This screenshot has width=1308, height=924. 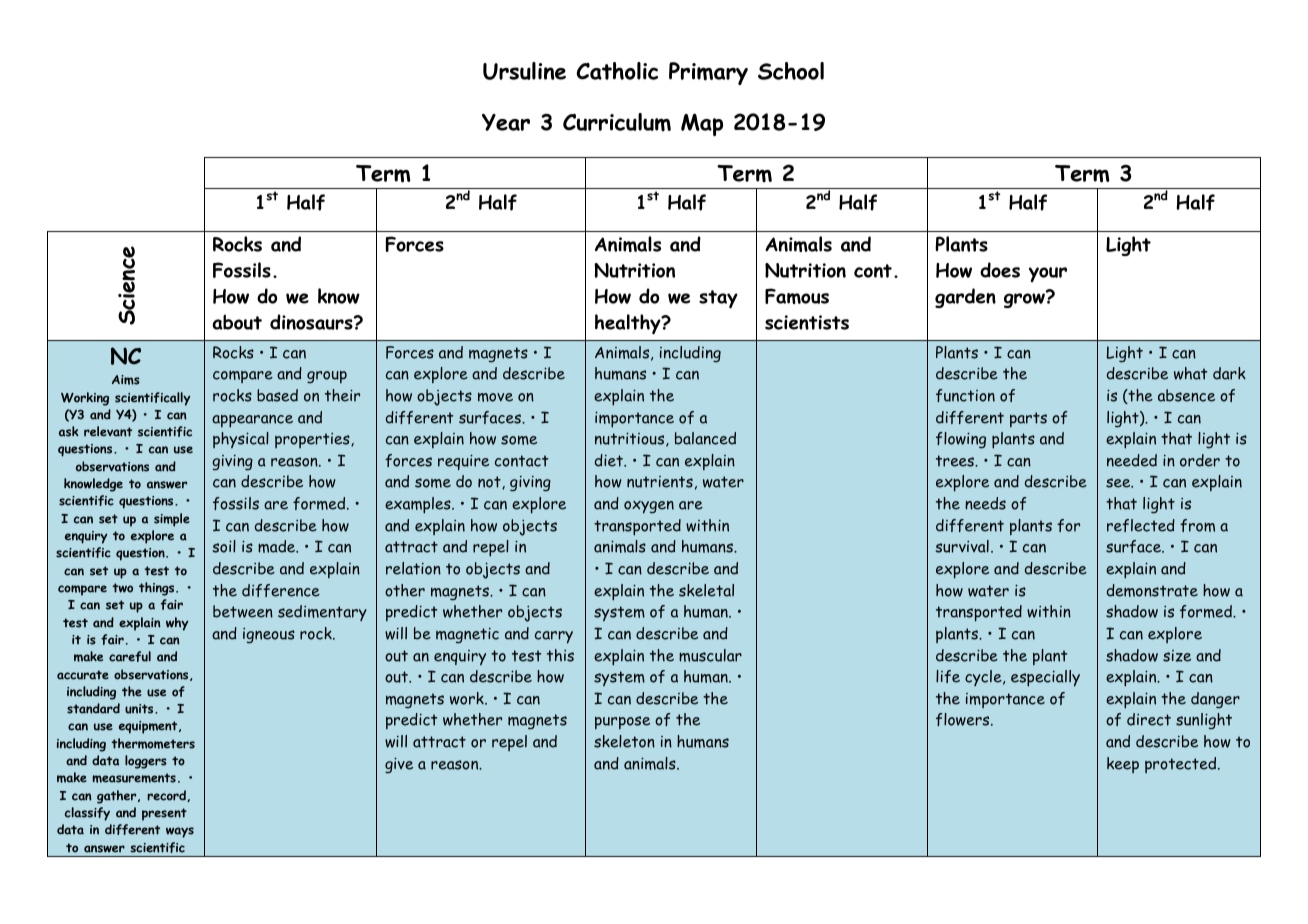 I want to click on needed, so click(x=1132, y=460).
